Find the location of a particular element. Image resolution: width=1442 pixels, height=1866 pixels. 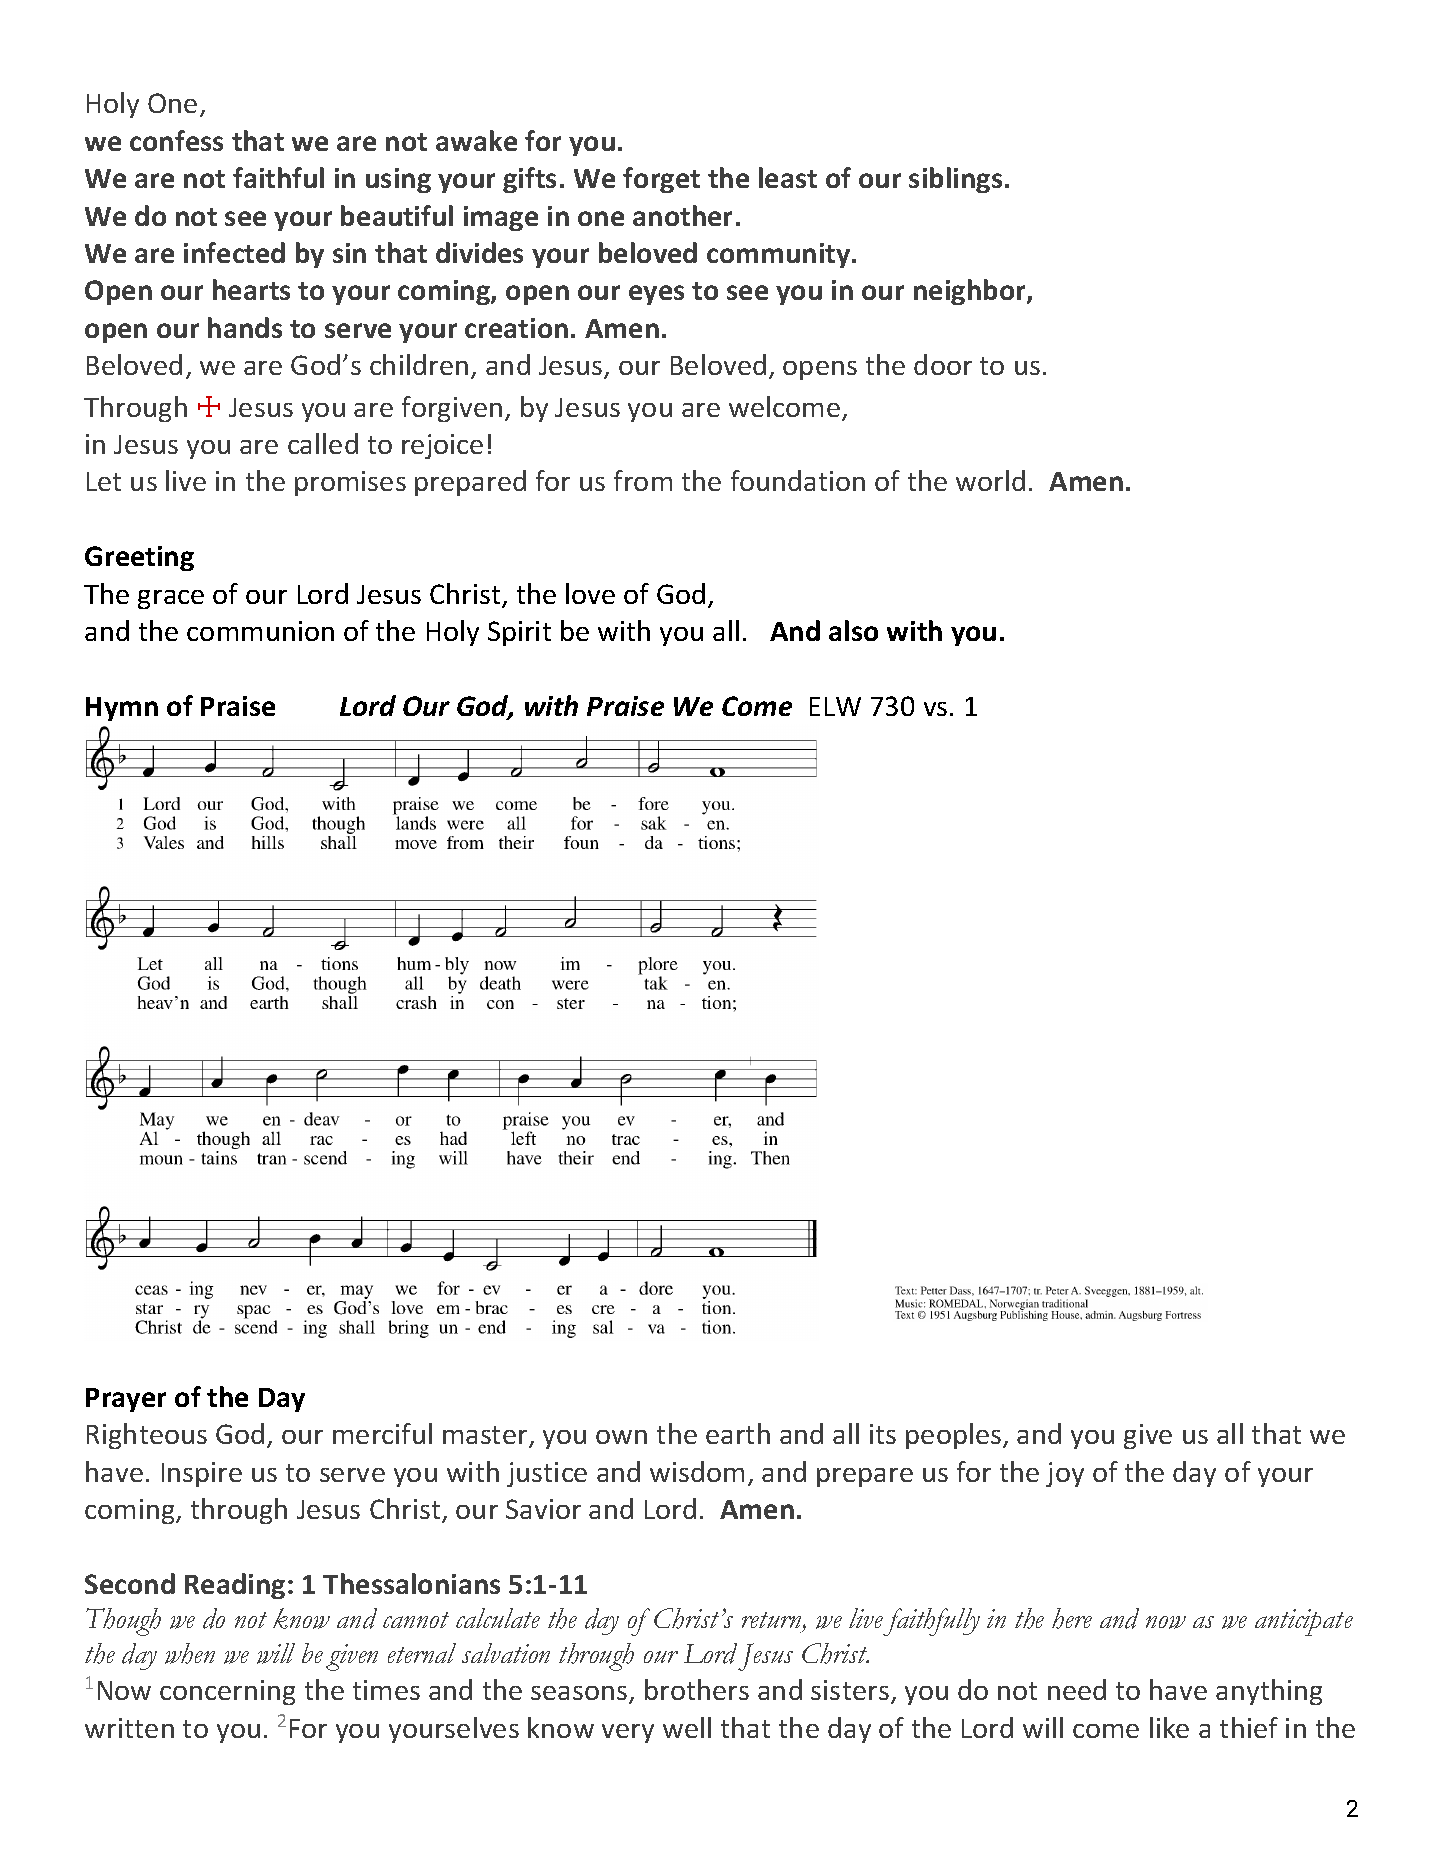

infected is located at coordinates (234, 252).
